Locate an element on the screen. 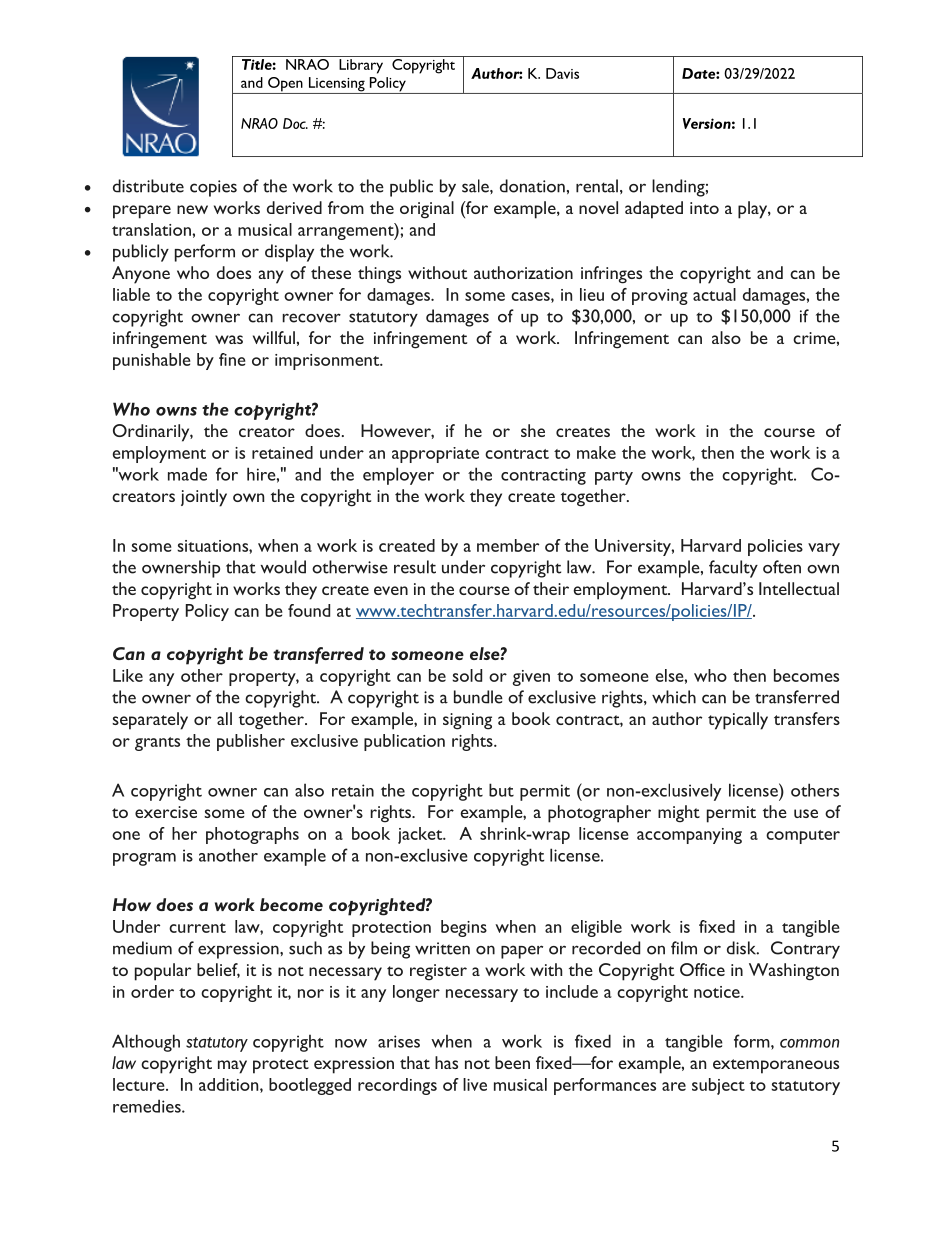  Open is located at coordinates (285, 85).
